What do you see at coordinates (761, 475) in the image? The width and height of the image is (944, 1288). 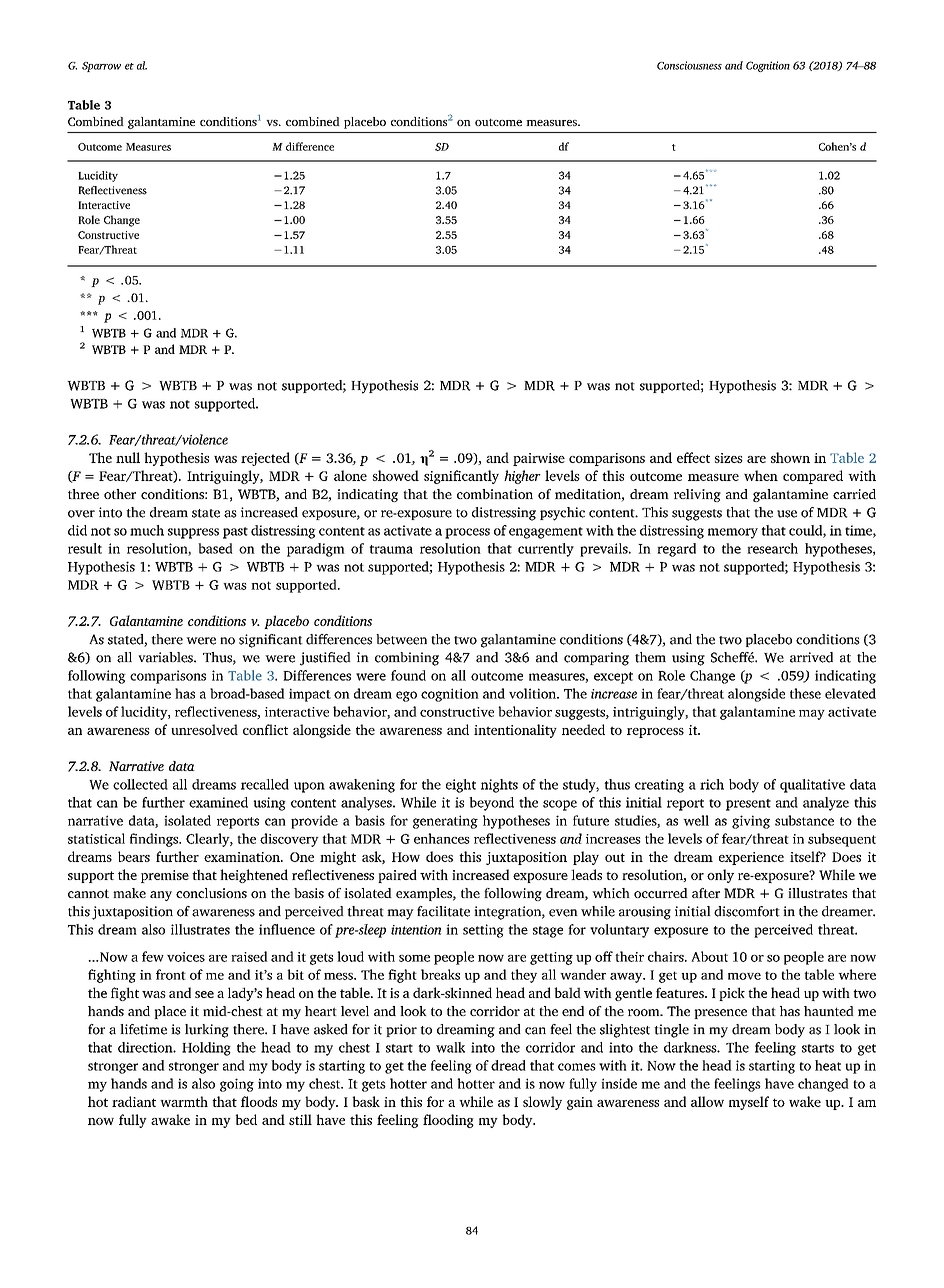 I see `when` at bounding box center [761, 475].
